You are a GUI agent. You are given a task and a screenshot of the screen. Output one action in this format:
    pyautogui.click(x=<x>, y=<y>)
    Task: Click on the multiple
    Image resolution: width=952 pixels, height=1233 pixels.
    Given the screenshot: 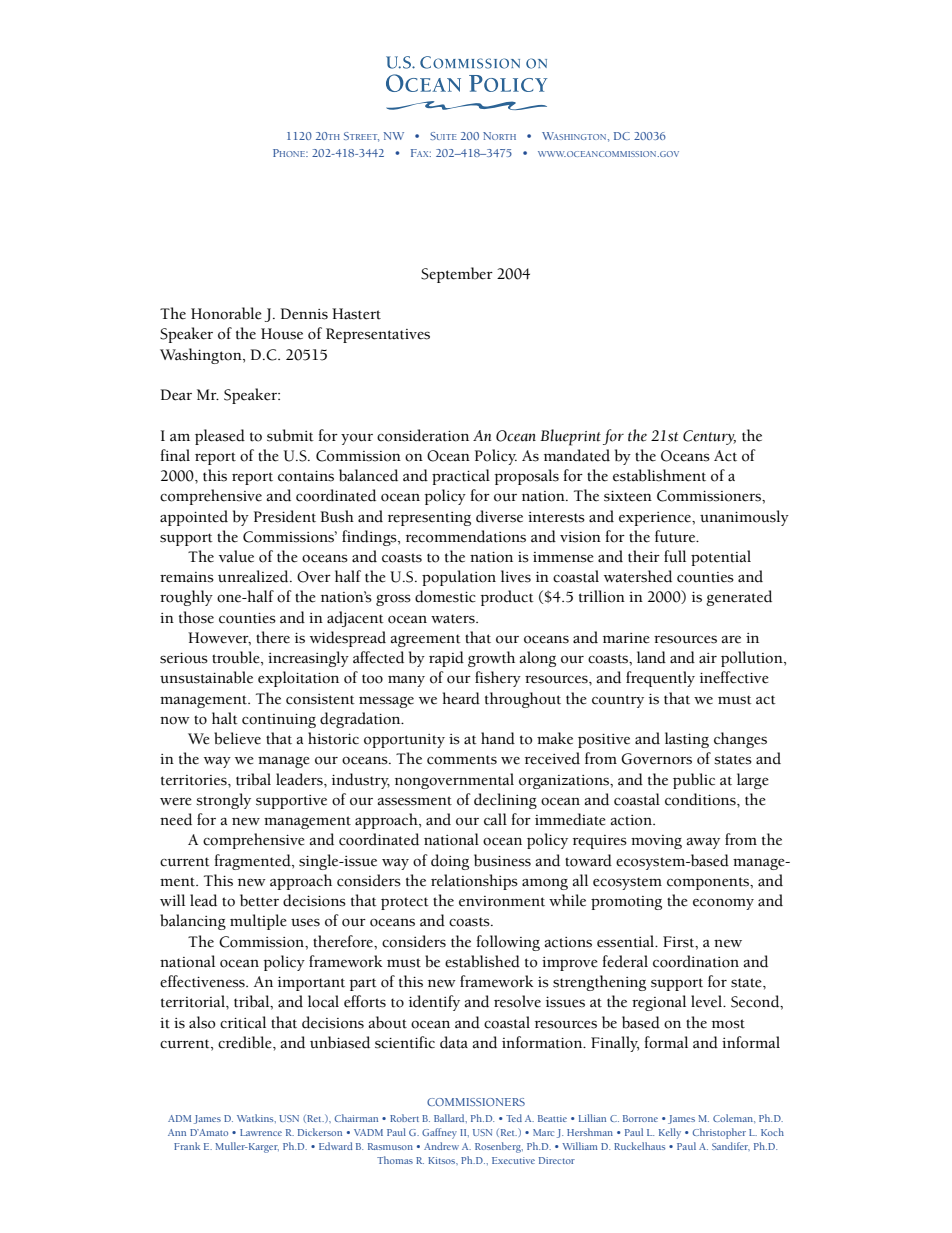 What is the action you would take?
    pyautogui.click(x=258, y=922)
